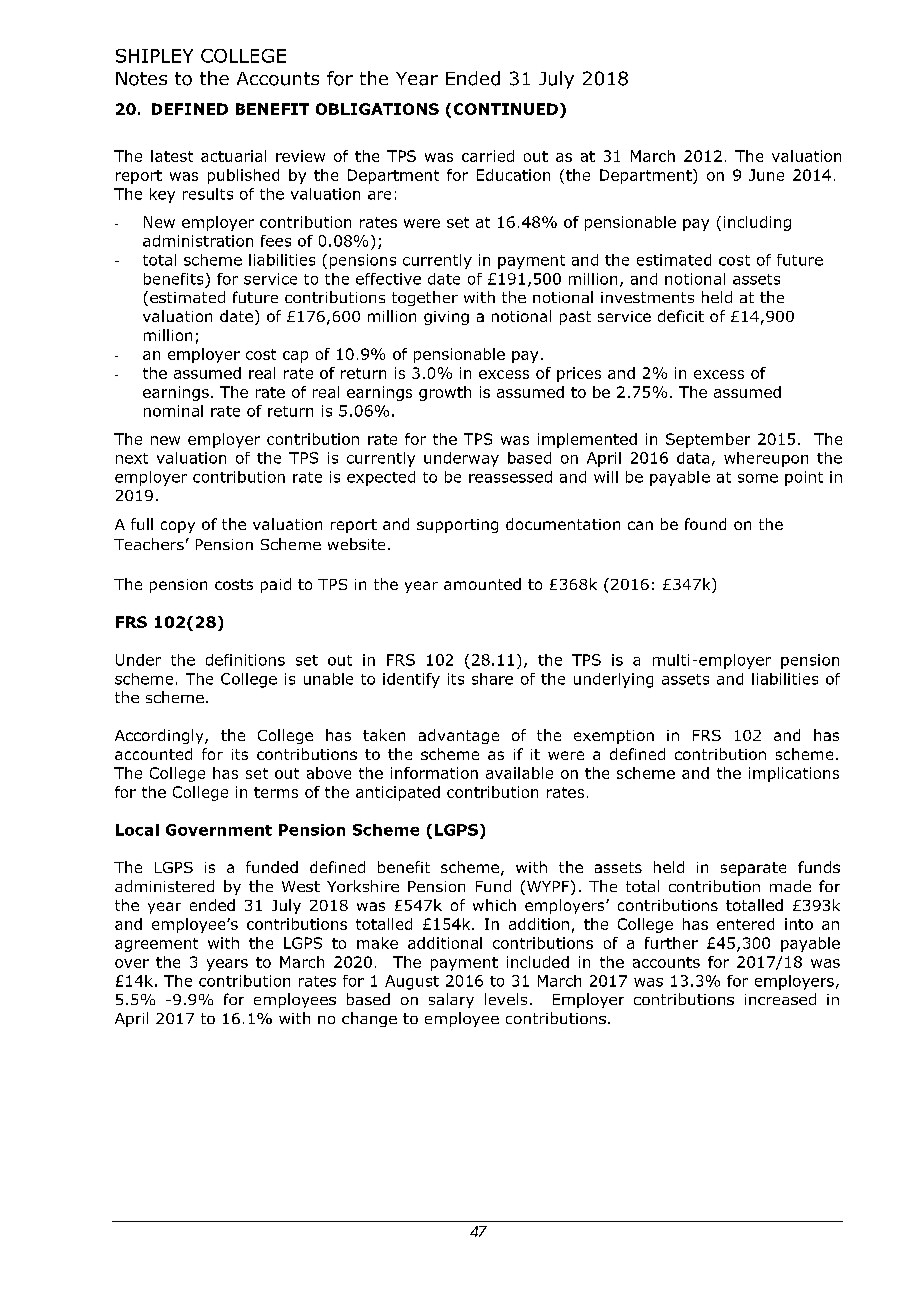 Image resolution: width=924 pixels, height=1307 pixels. I want to click on agreement, so click(156, 945).
